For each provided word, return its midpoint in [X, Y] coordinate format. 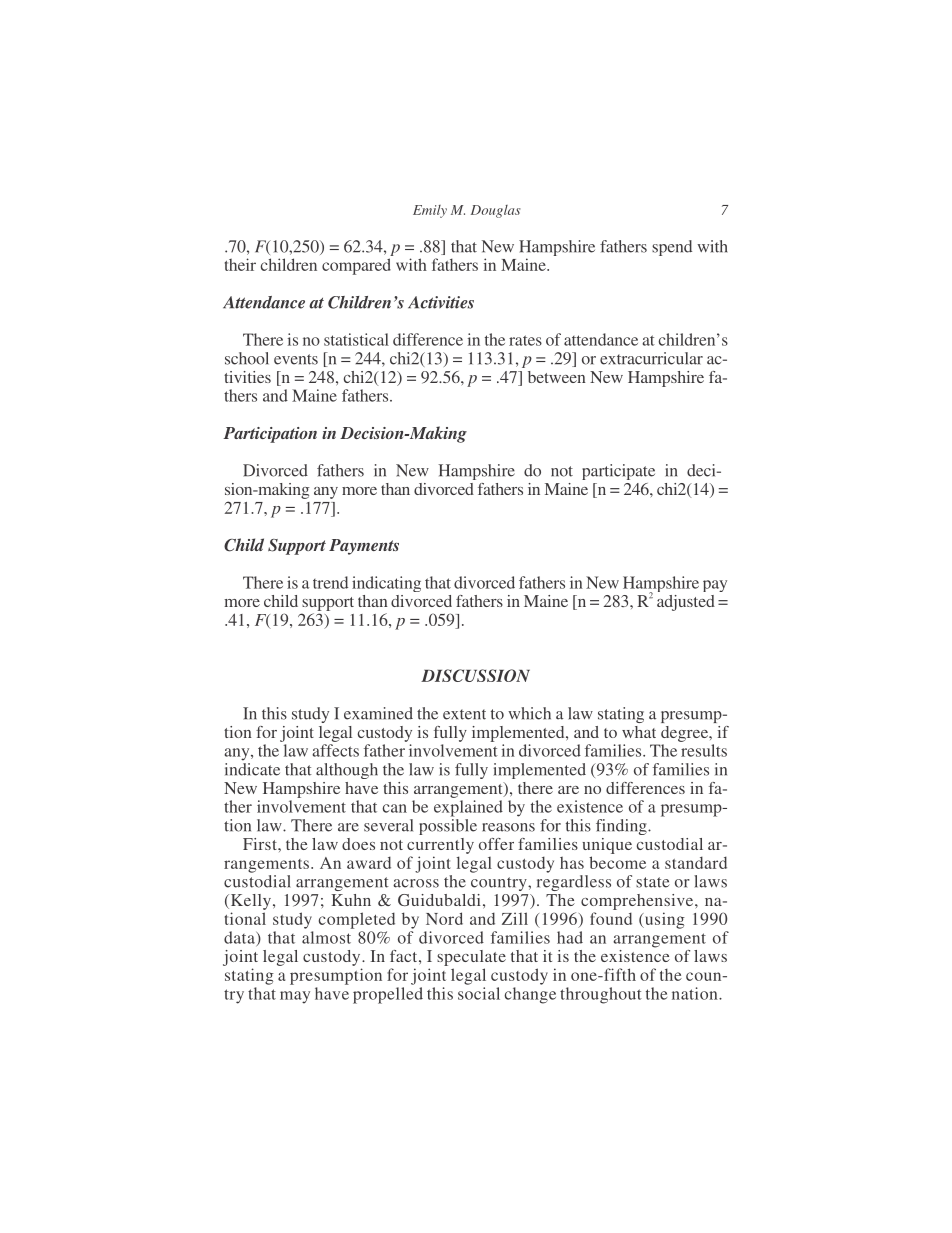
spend [672, 248]
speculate [471, 958]
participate [618, 472]
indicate [252, 769]
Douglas [496, 211]
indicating [386, 584]
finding [622, 827]
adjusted [686, 603]
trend [330, 582]
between [557, 377]
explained [468, 808]
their [240, 264]
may [295, 997]
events [296, 359]
